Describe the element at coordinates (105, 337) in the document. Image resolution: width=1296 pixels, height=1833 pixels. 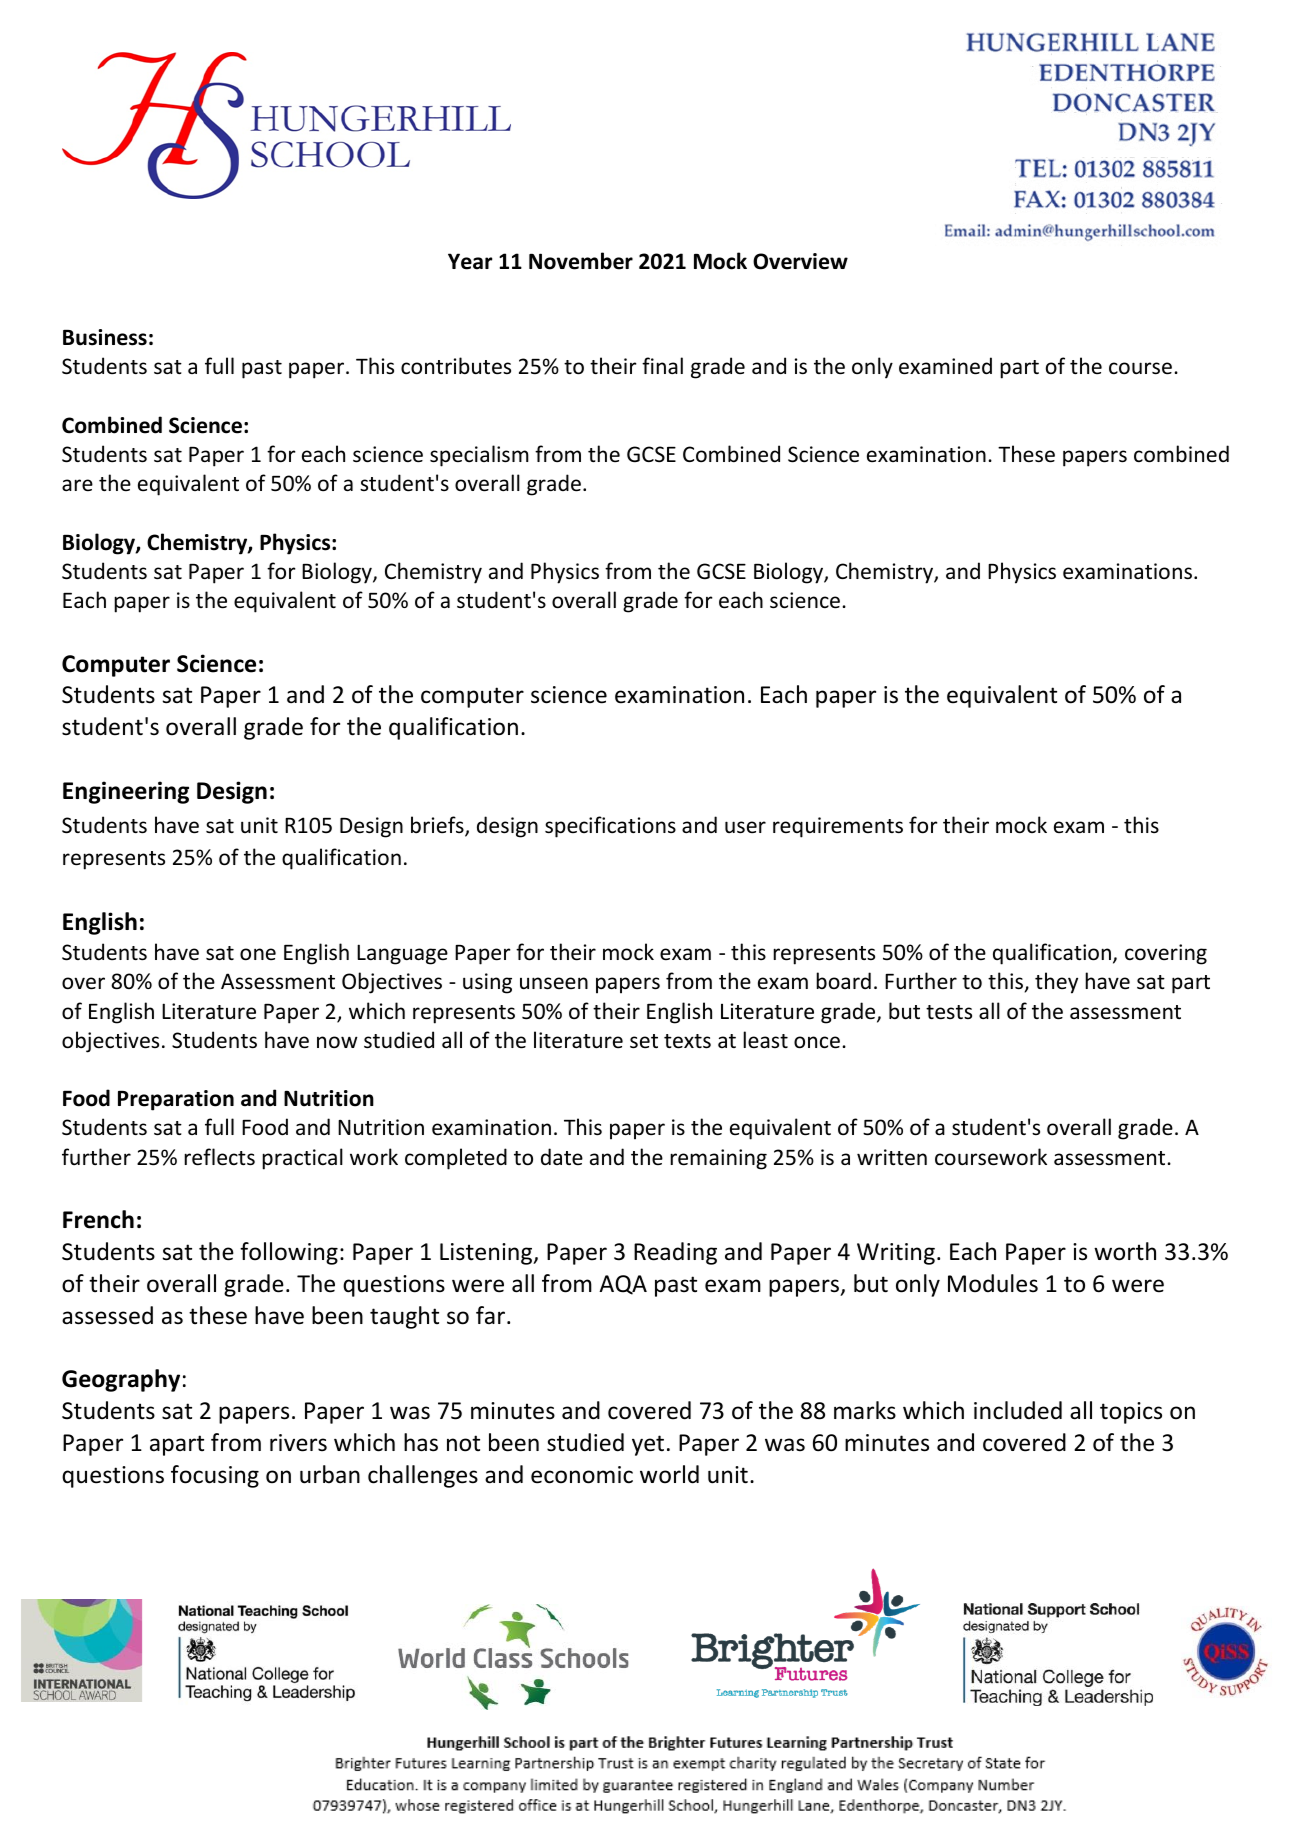
I see `Business` at that location.
